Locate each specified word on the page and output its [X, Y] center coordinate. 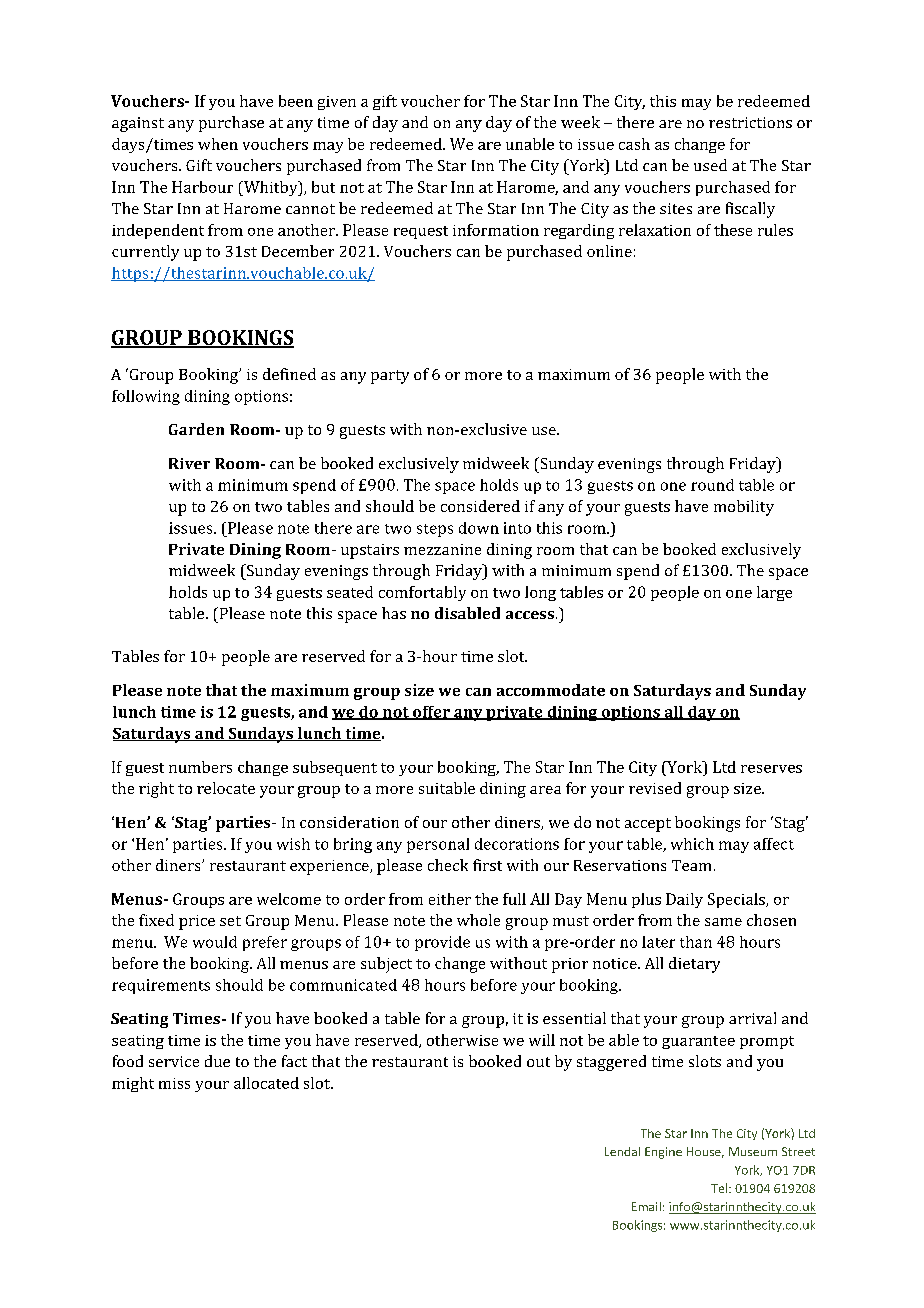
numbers [200, 767]
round [712, 485]
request [421, 232]
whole [478, 920]
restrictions [750, 122]
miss [174, 1083]
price [197, 922]
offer [431, 713]
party [390, 377]
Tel [719, 1188]
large [774, 593]
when [218, 144]
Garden [196, 429]
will [542, 1040]
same [723, 922]
